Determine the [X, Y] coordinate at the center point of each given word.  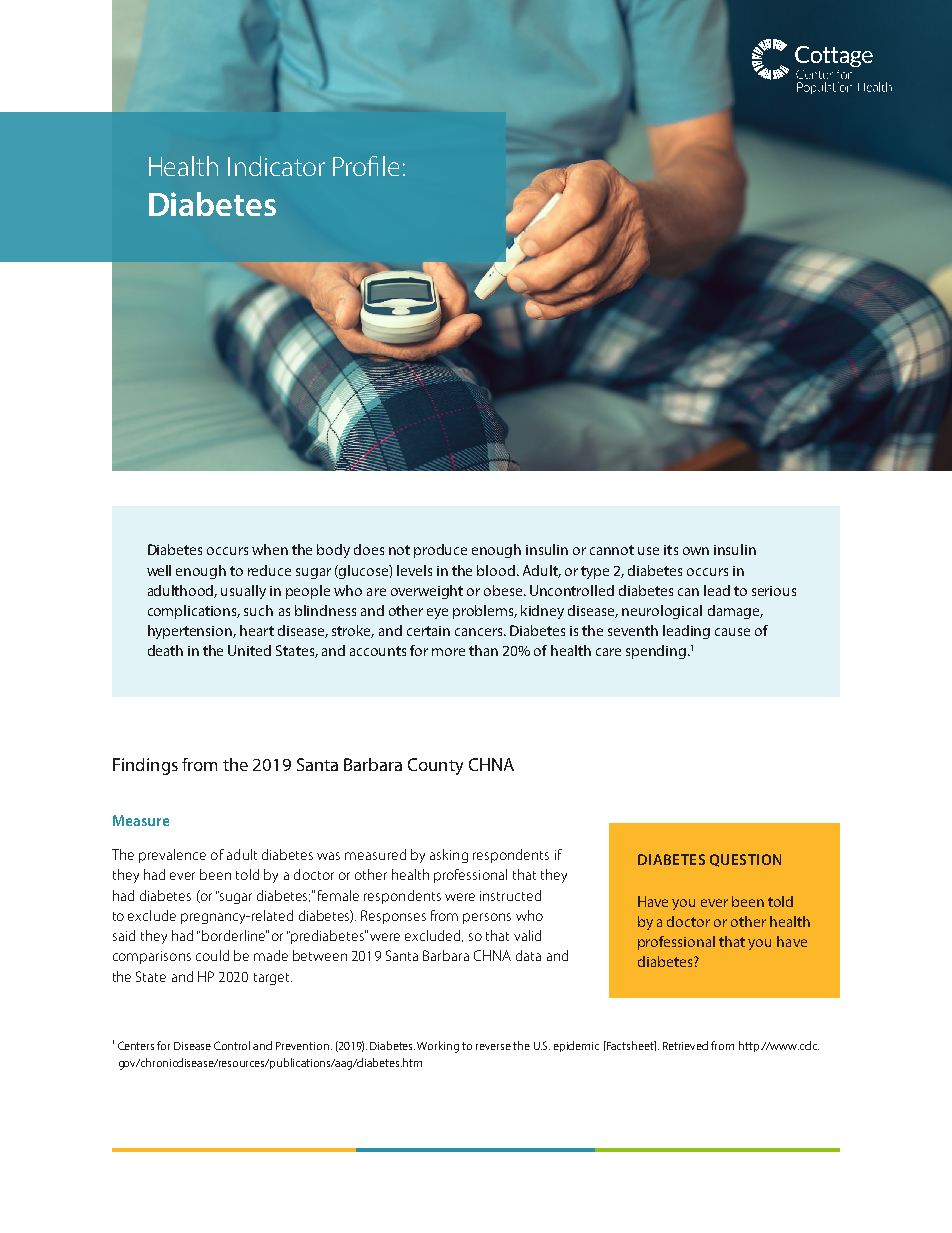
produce [440, 551]
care [608, 652]
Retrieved [685, 1045]
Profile [366, 166]
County [435, 766]
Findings [145, 766]
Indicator [276, 166]
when [270, 549]
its [671, 550]
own [696, 551]
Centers [136, 1045]
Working [438, 1047]
